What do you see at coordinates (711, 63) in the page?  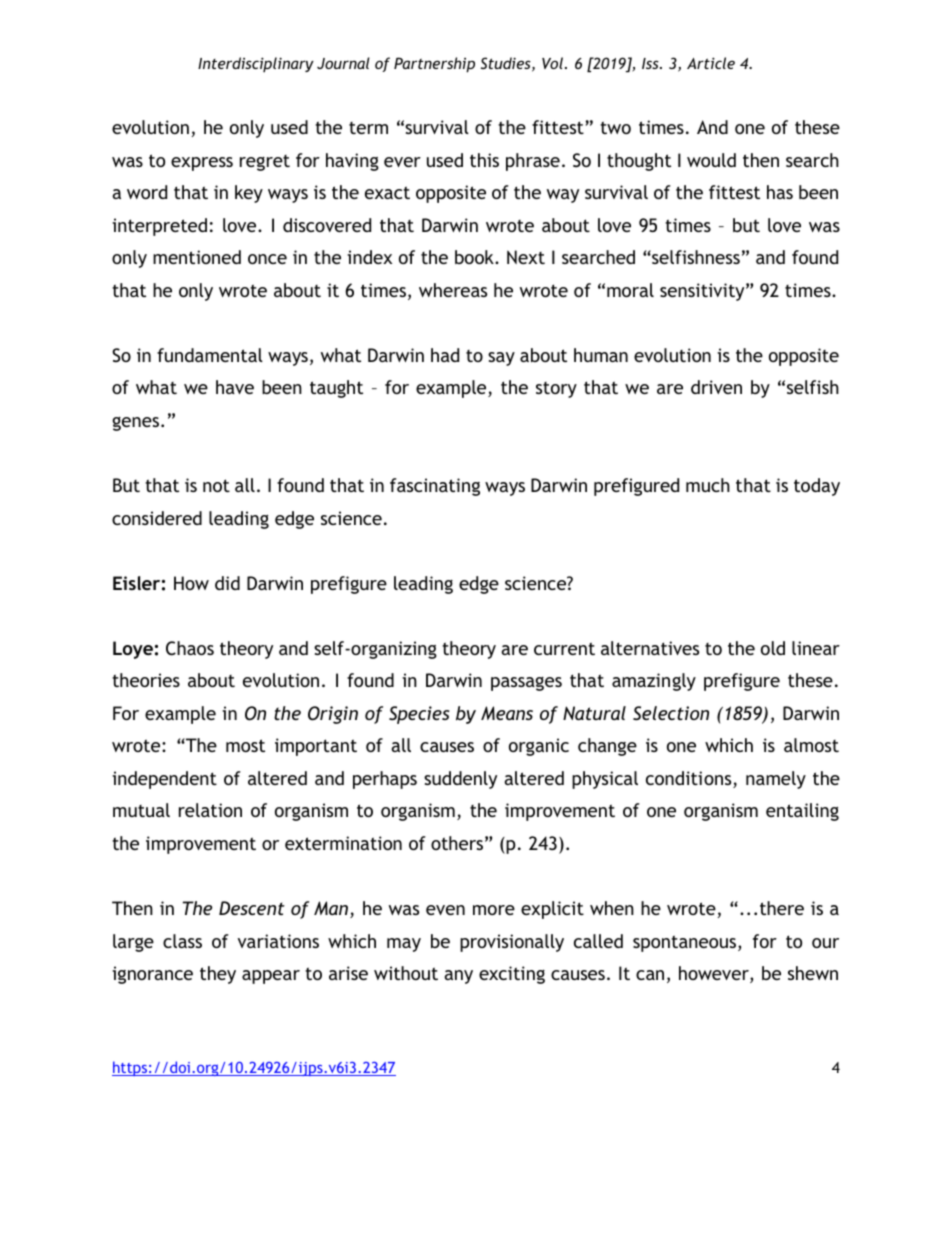 I see `Article` at bounding box center [711, 63].
